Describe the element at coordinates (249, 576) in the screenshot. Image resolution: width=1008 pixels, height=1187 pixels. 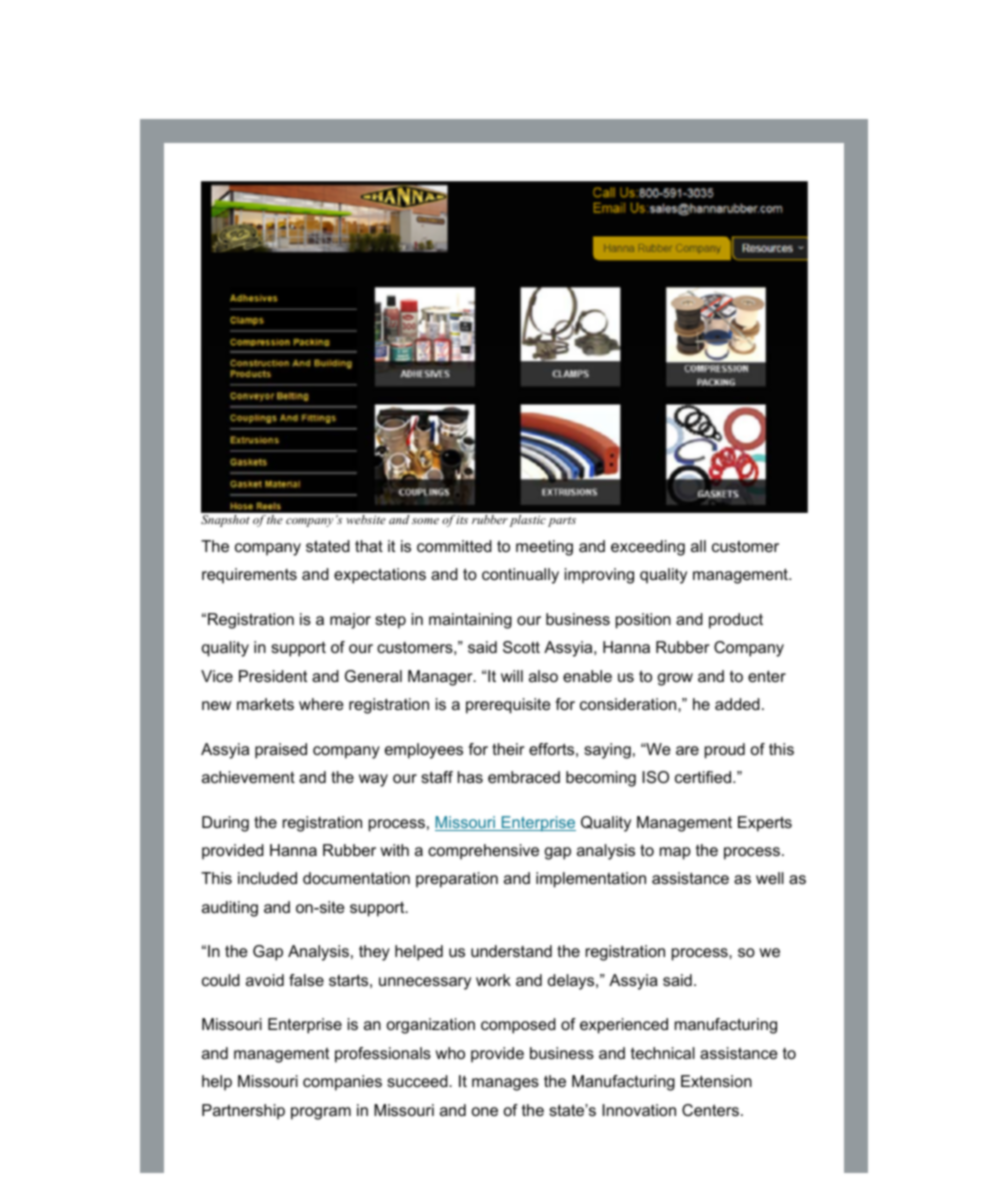
I see `requirements` at that location.
